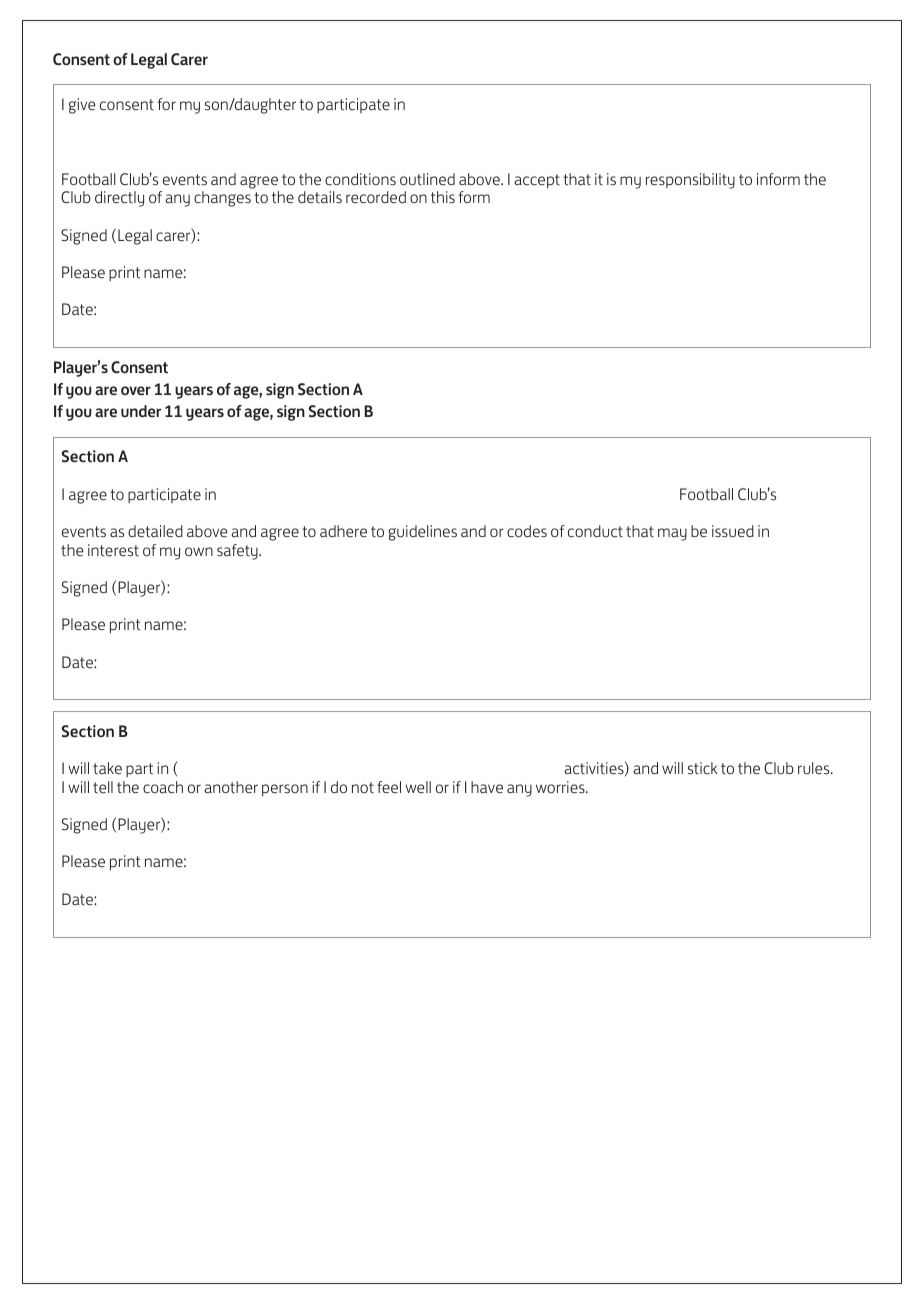  I want to click on own, so click(199, 551).
